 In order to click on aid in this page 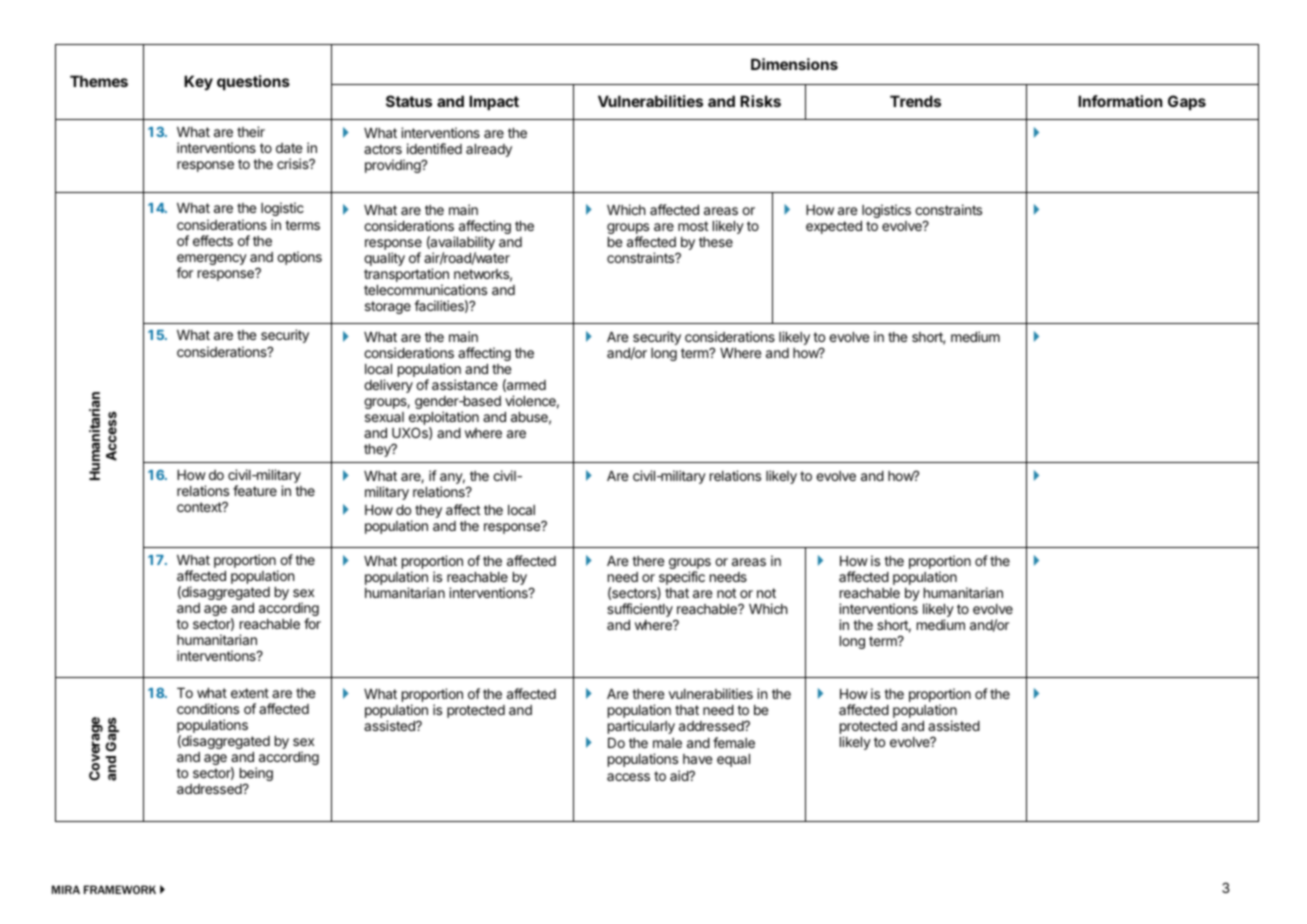, I will do `click(680, 775)`.
